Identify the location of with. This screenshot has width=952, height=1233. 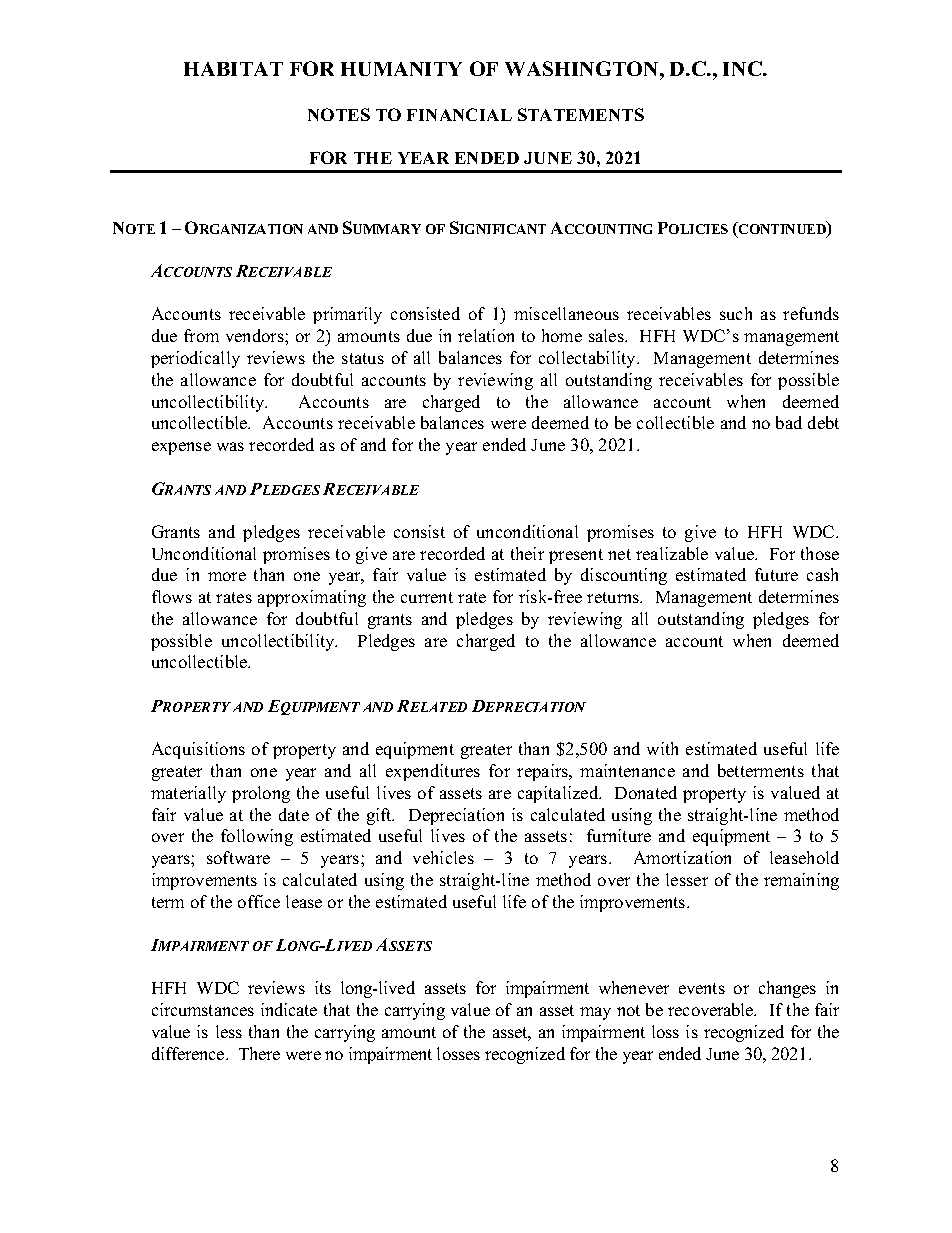
(662, 748).
